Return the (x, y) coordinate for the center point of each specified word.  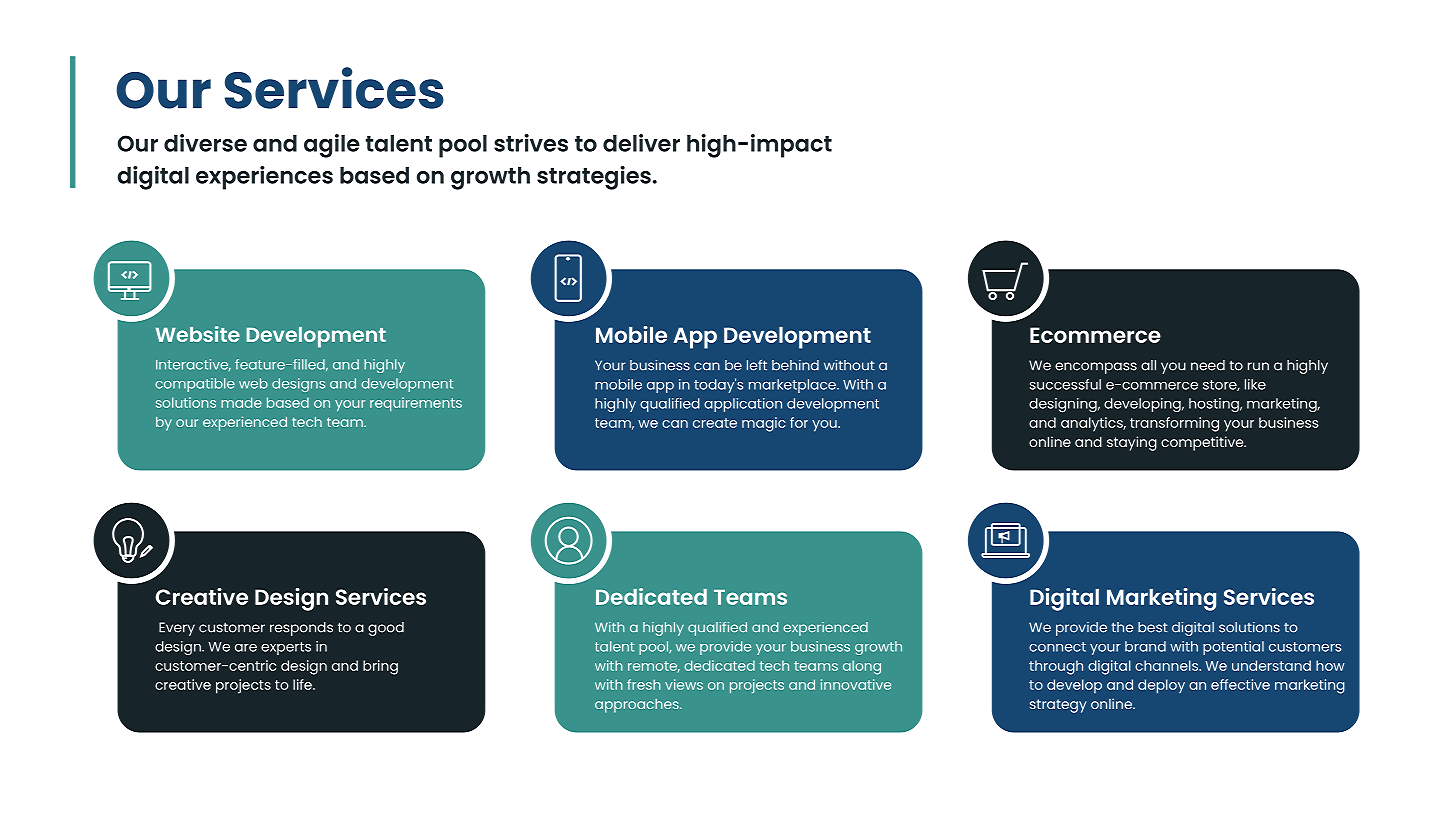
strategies (594, 178)
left (757, 365)
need (1208, 365)
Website (198, 334)
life (303, 684)
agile (332, 146)
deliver (641, 143)
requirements (416, 404)
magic (764, 424)
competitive (1203, 443)
